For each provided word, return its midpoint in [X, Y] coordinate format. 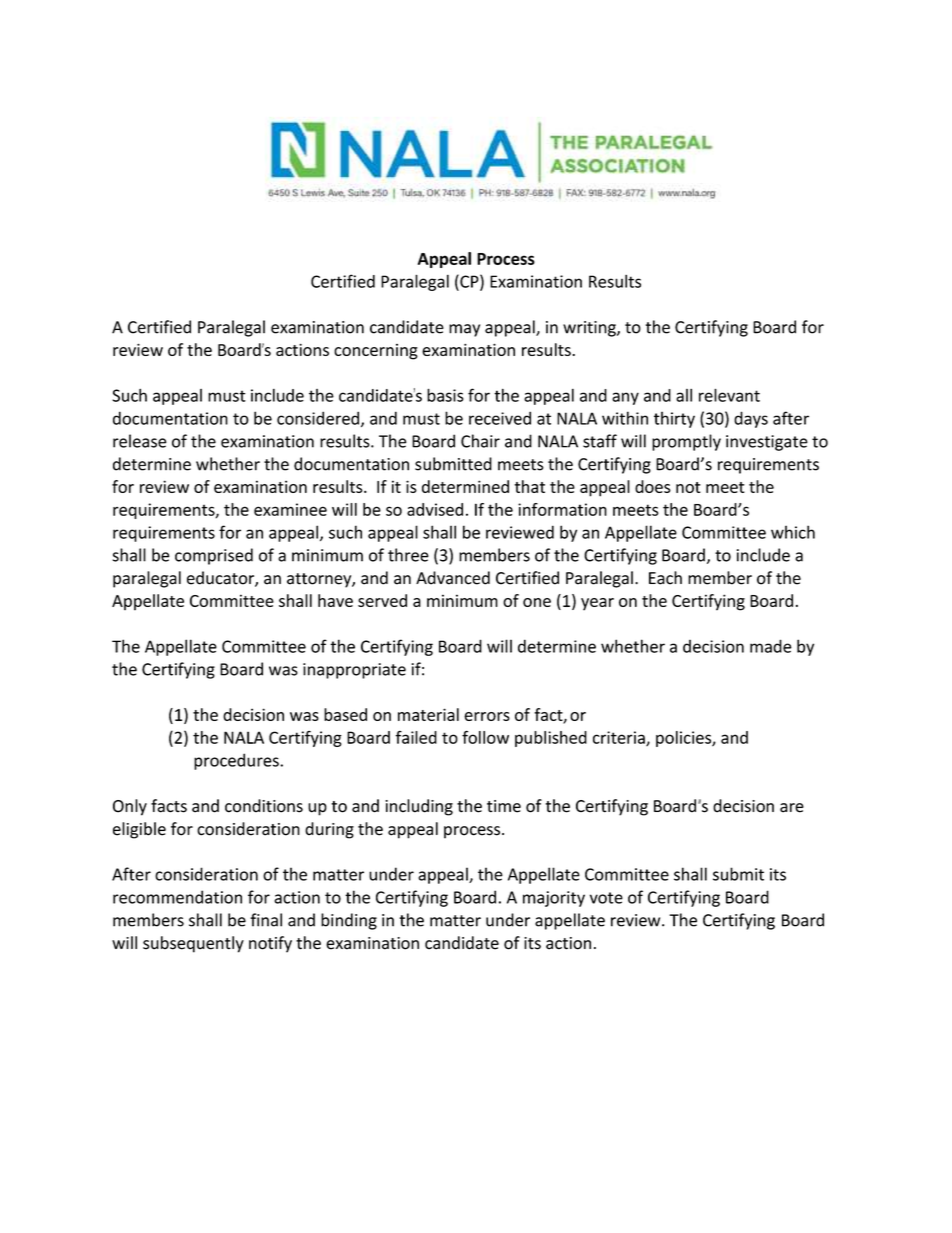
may [464, 330]
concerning [376, 352]
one [537, 602]
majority [554, 899]
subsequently [193, 944]
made [771, 646]
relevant [729, 395]
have [335, 600]
